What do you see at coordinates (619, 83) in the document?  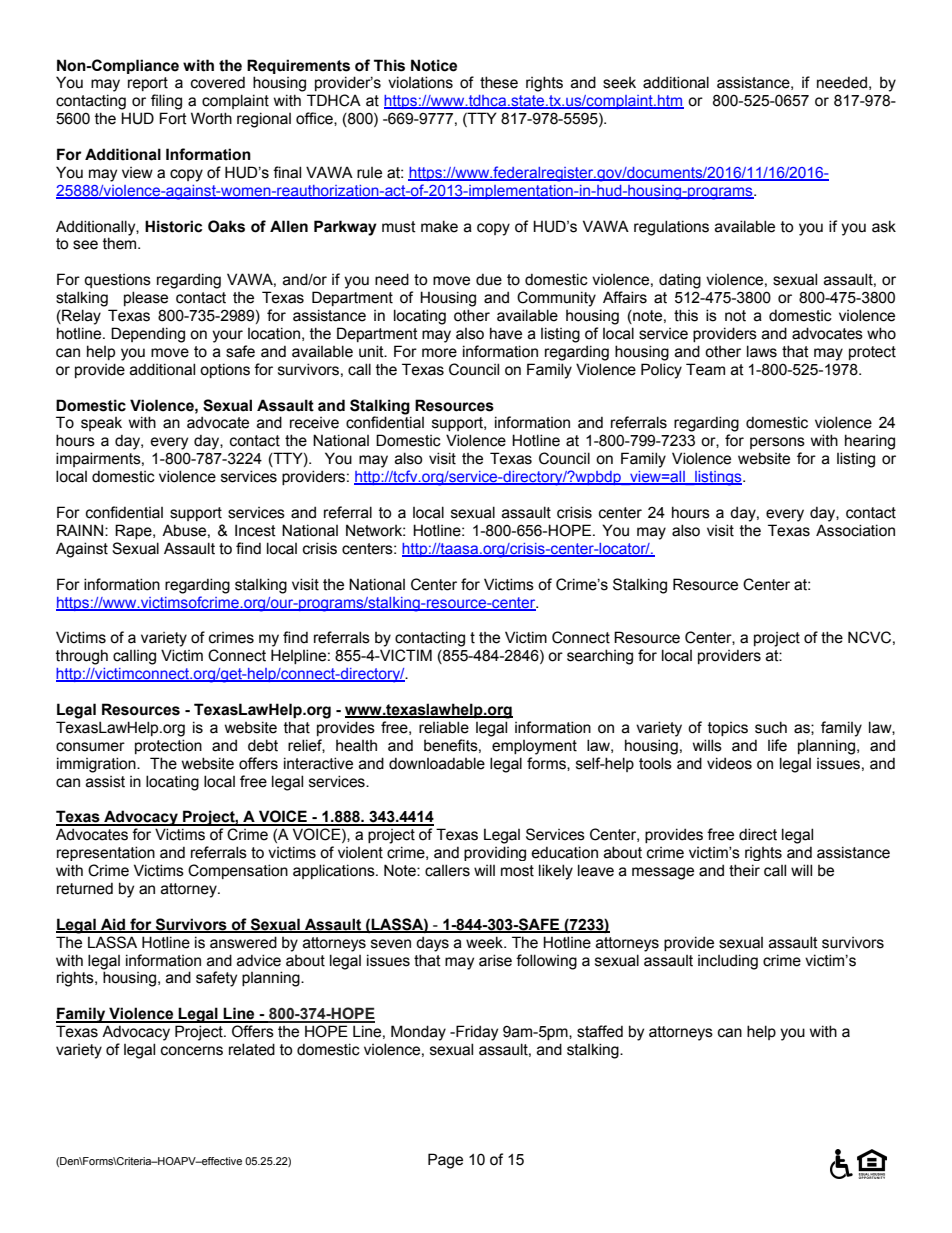 I see `seek` at bounding box center [619, 83].
